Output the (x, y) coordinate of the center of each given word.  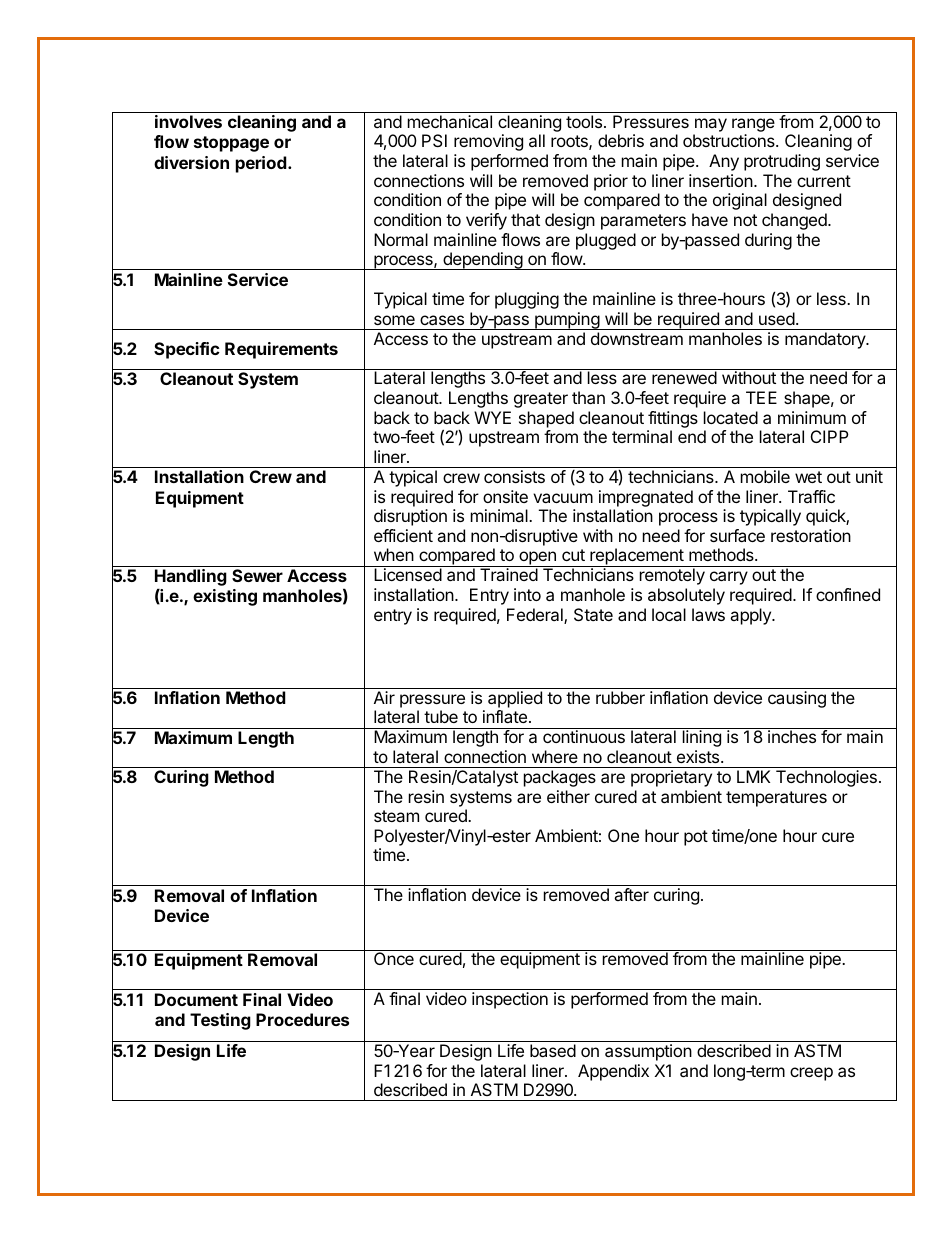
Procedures (302, 1019)
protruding (782, 162)
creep (811, 1074)
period (262, 164)
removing (488, 142)
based (553, 1050)
